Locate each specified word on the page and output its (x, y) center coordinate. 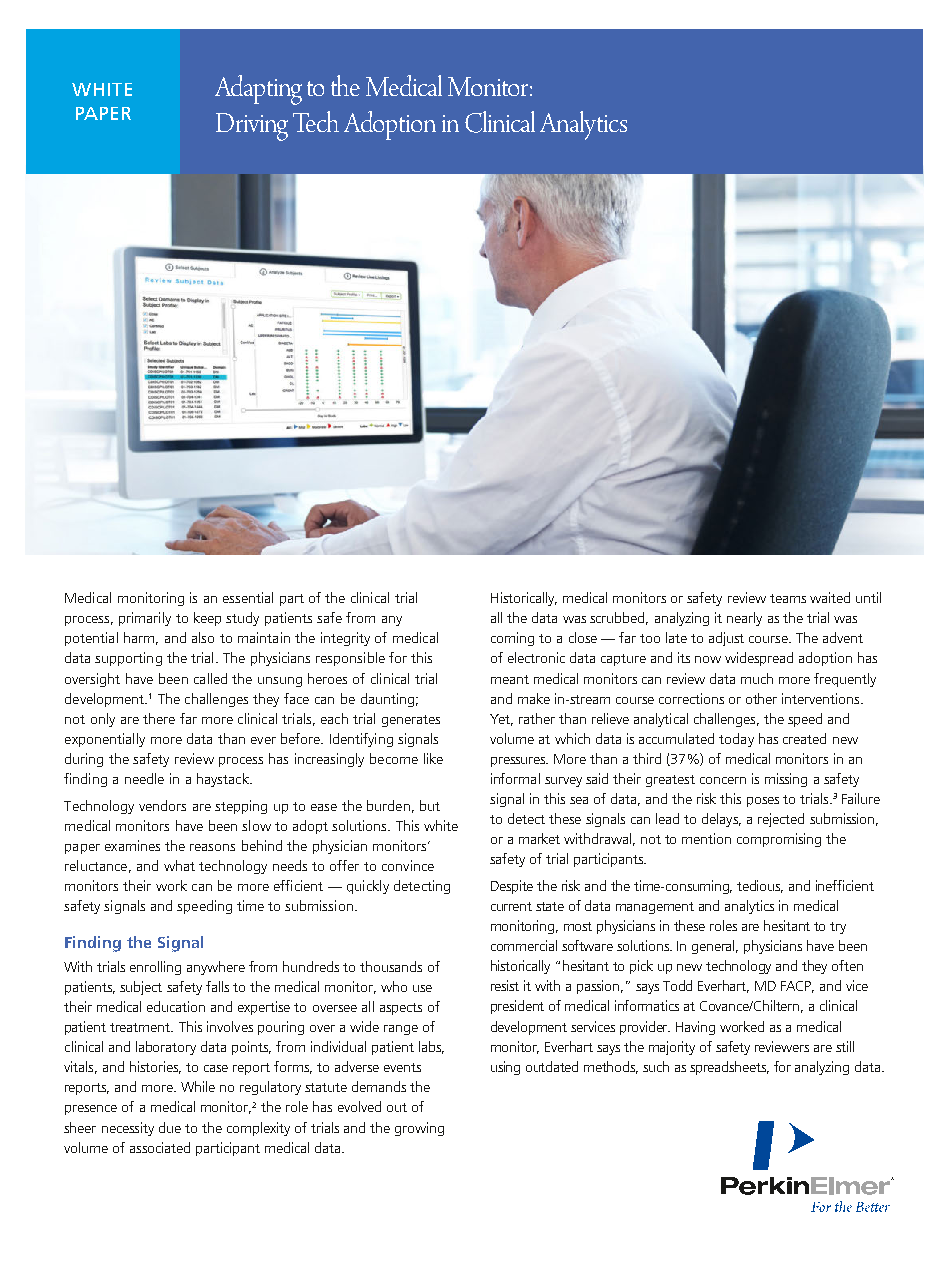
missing (786, 780)
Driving (252, 127)
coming (512, 639)
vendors (162, 805)
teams (788, 598)
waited (830, 597)
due (170, 1127)
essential (248, 597)
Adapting (258, 90)
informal (515, 778)
